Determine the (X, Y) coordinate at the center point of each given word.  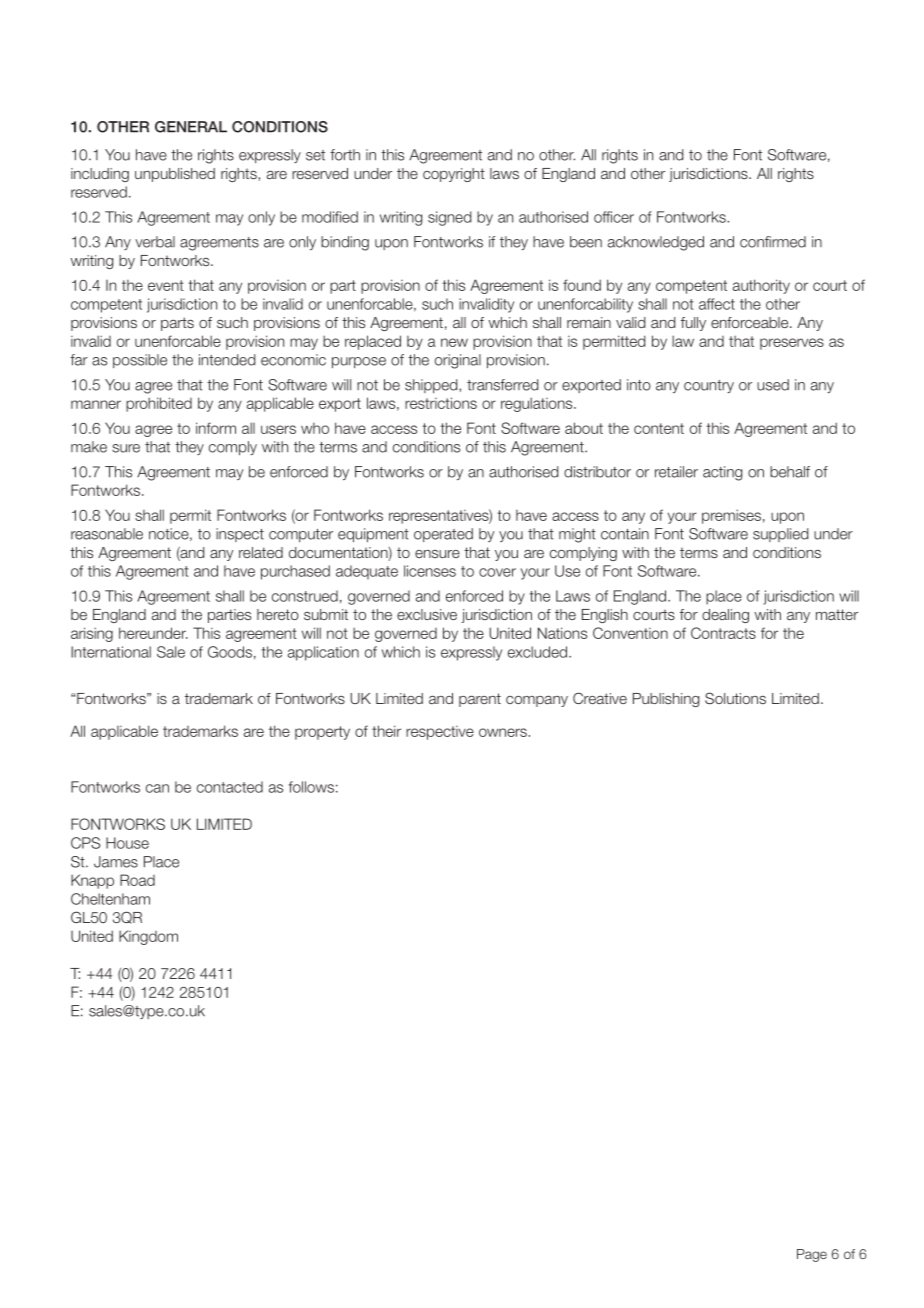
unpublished (175, 175)
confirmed (773, 242)
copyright (454, 175)
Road (137, 880)
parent (480, 700)
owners (504, 732)
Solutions (735, 698)
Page (812, 1255)
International (111, 652)
